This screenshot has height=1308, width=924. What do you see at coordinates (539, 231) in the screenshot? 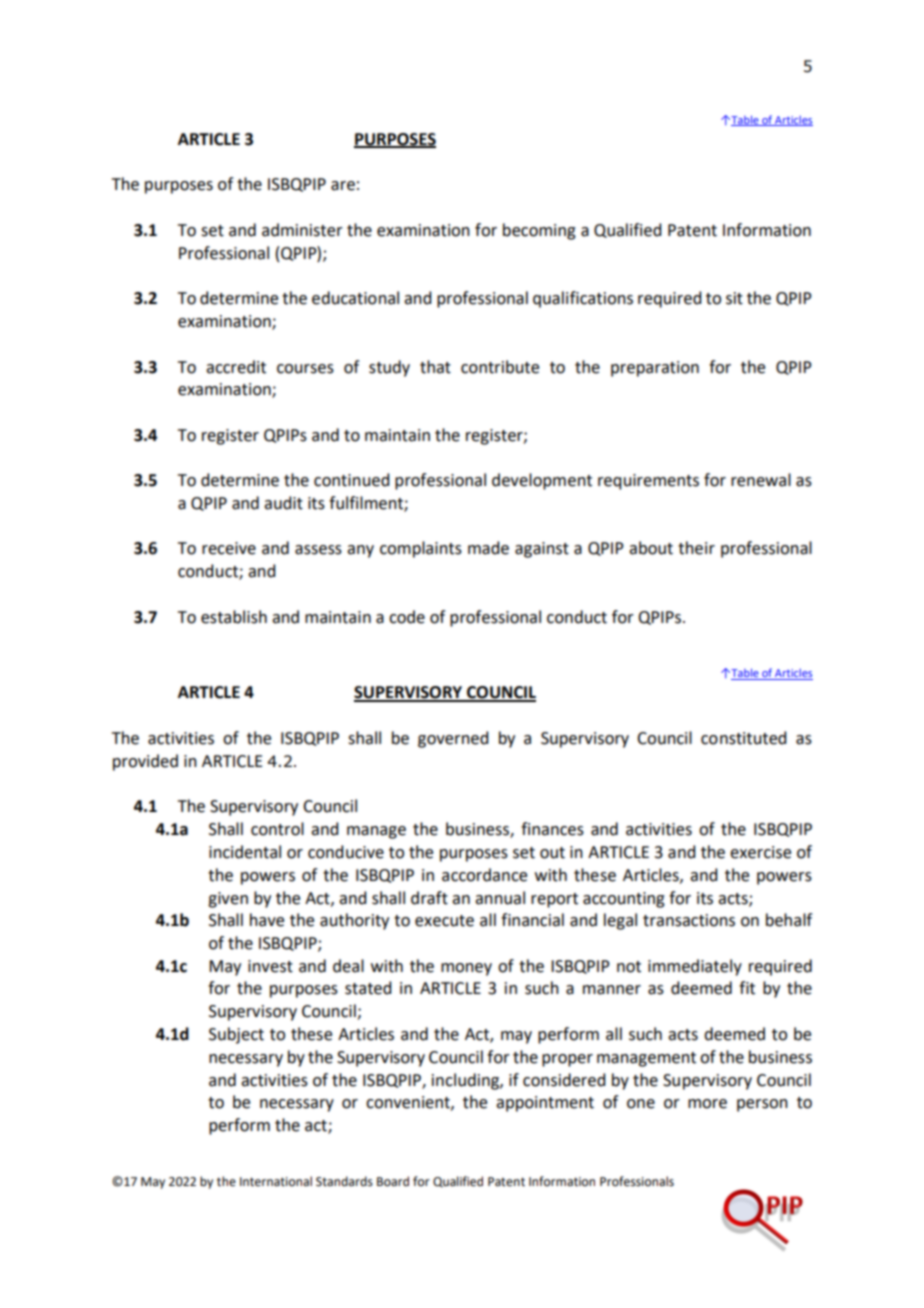
I see `becoming` at bounding box center [539, 231].
